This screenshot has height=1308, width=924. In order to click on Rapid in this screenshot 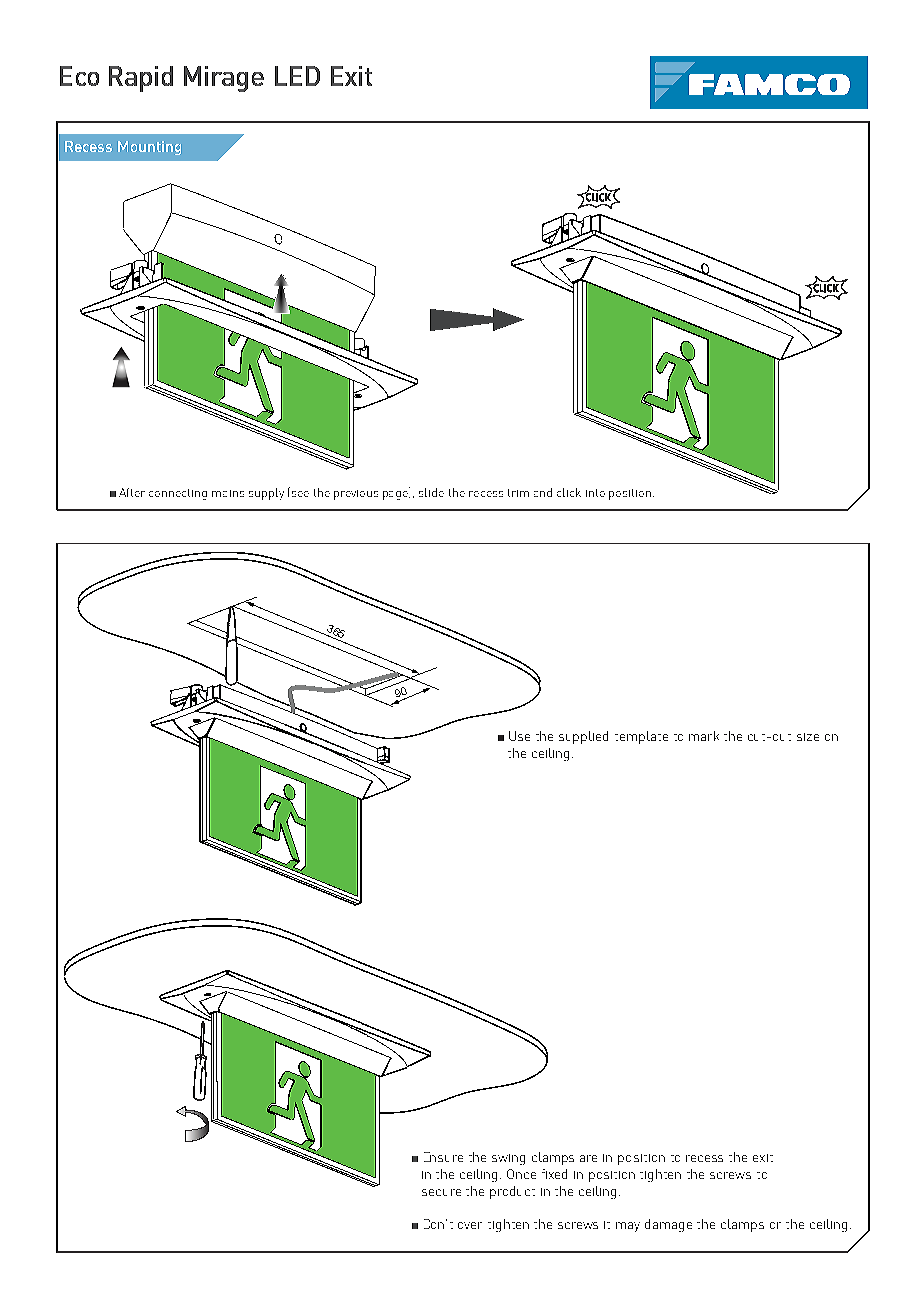, I will do `click(141, 79)`.
